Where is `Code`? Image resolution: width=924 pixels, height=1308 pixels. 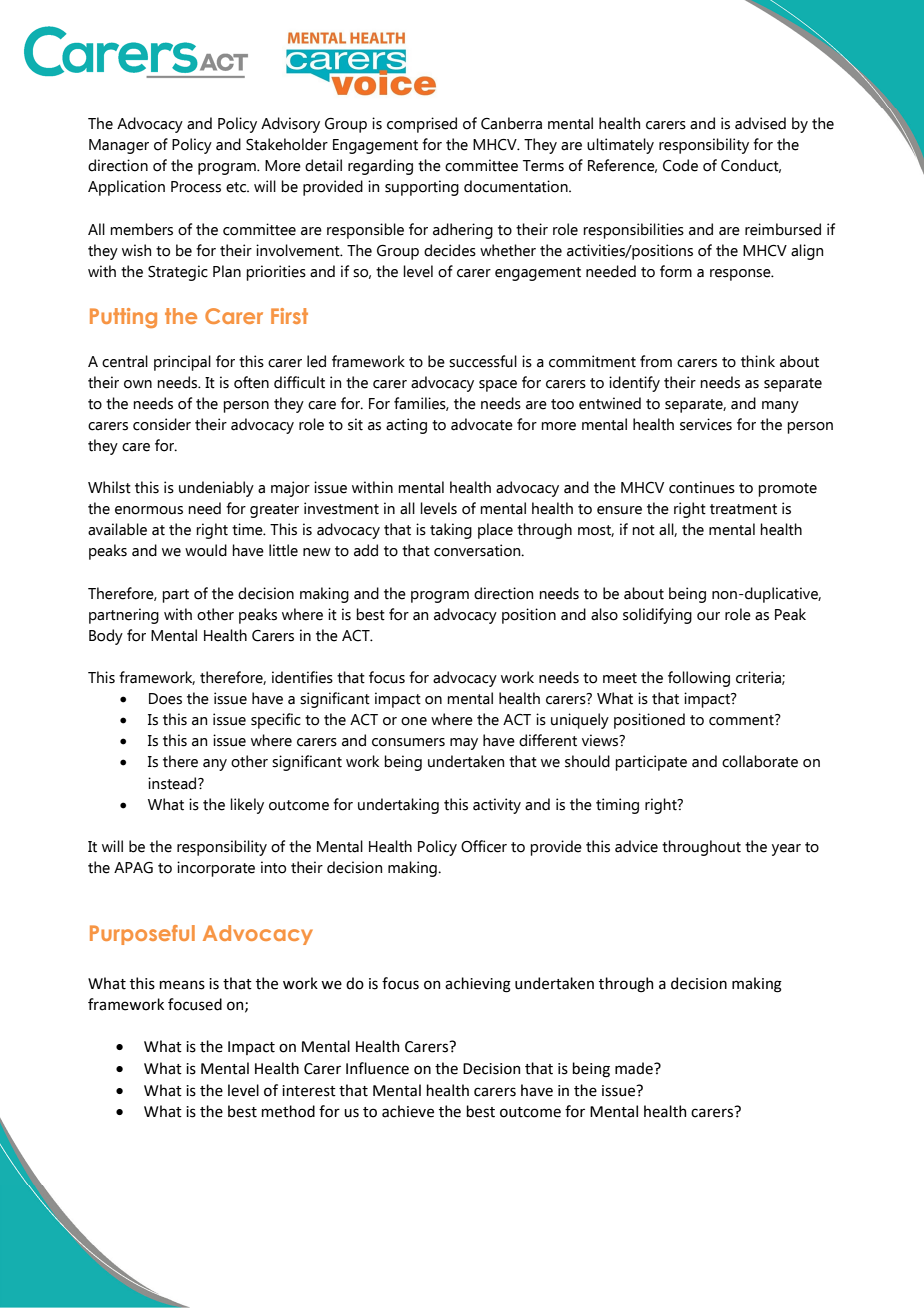
Code is located at coordinates (680, 165).
